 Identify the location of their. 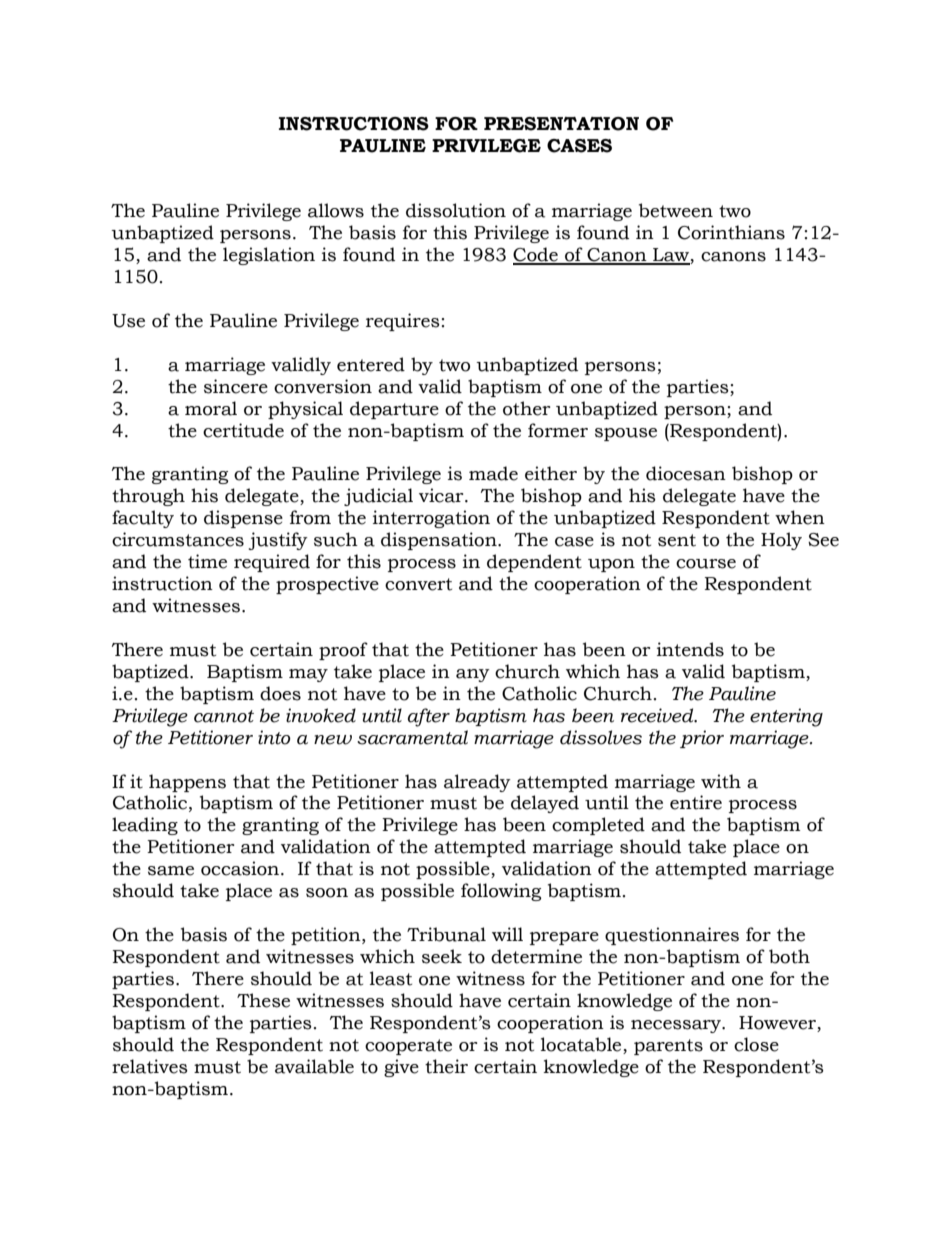
(446, 1066).
